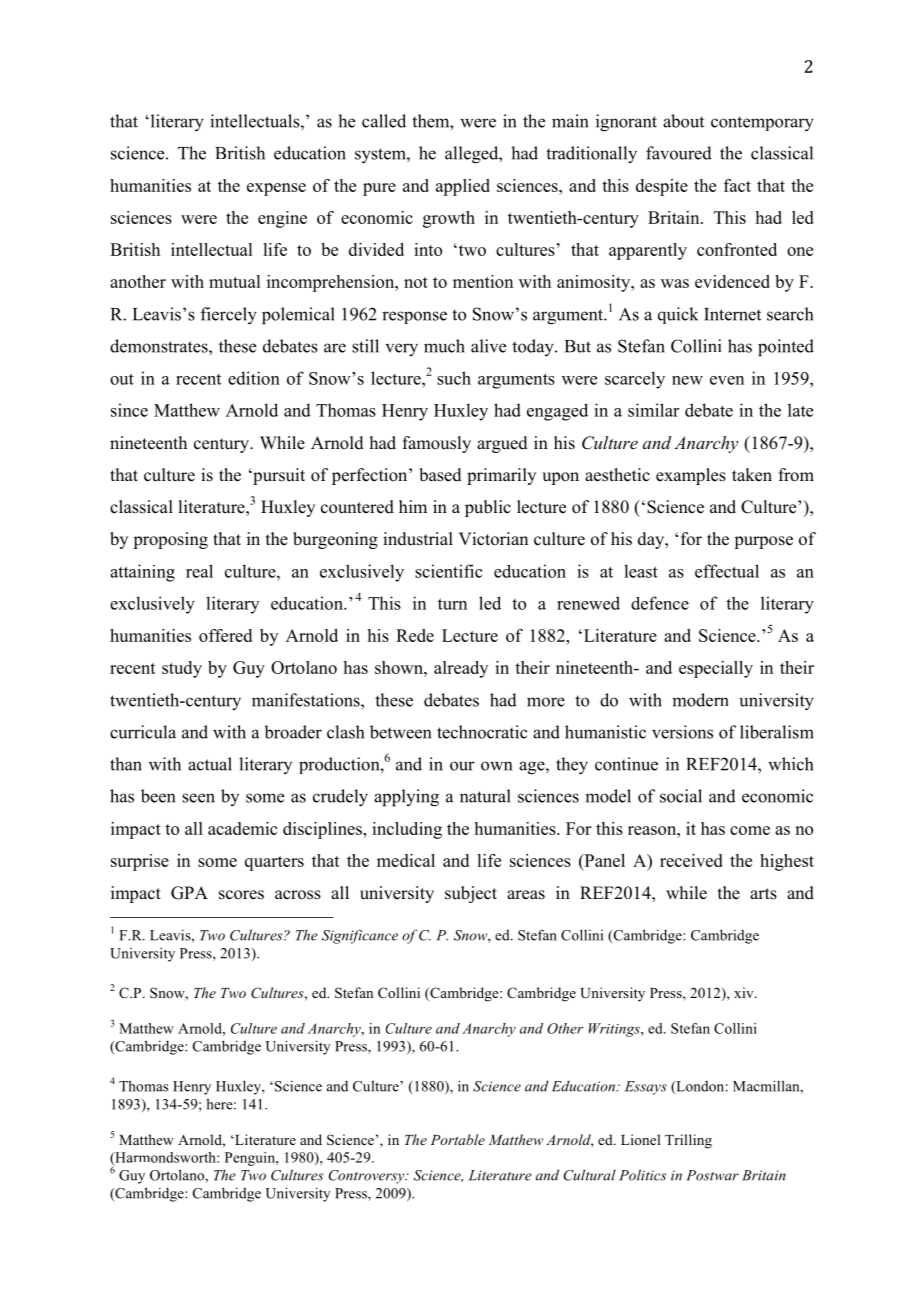  What do you see at coordinates (679, 153) in the screenshot?
I see `favoured` at bounding box center [679, 153].
